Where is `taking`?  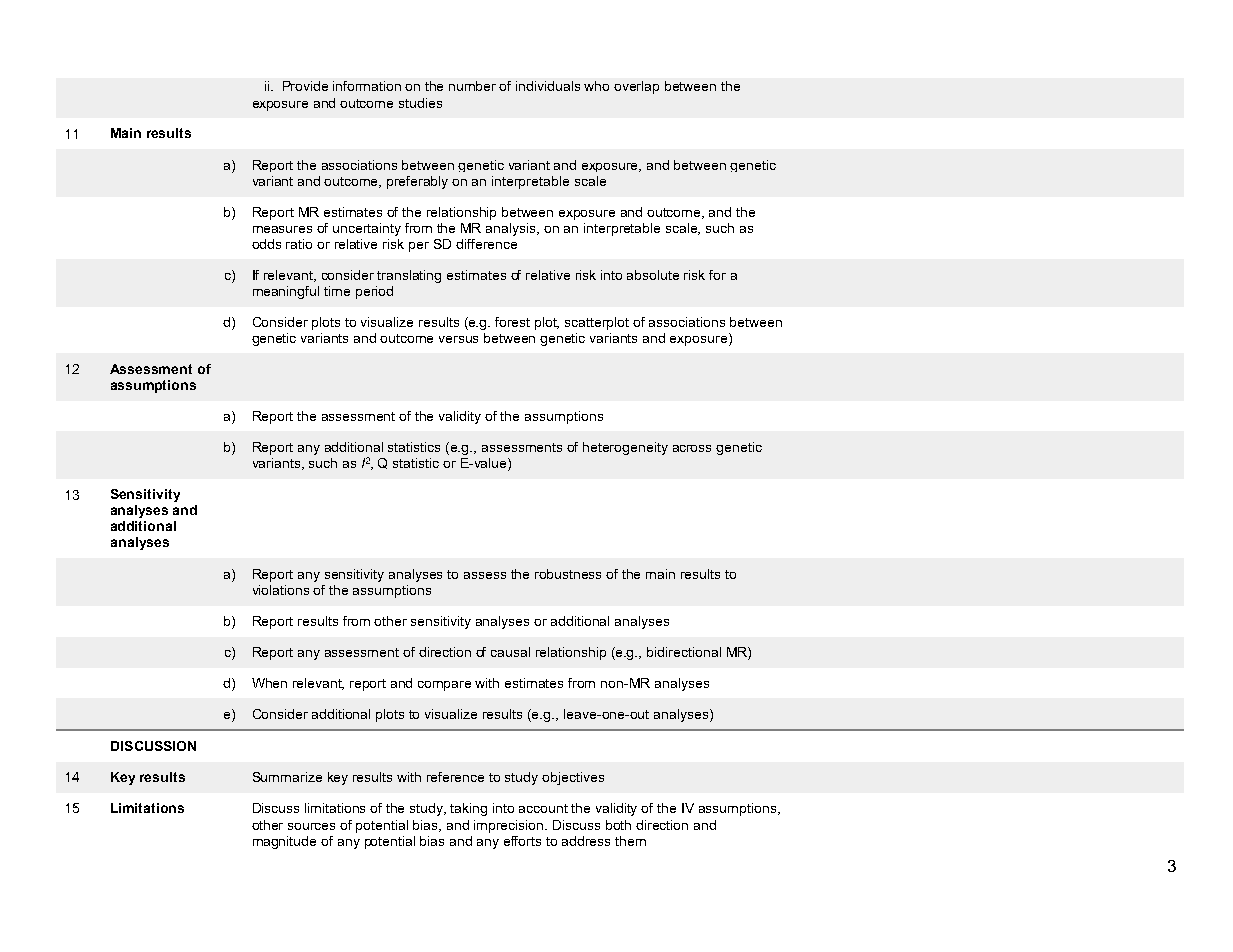 taking is located at coordinates (468, 809).
